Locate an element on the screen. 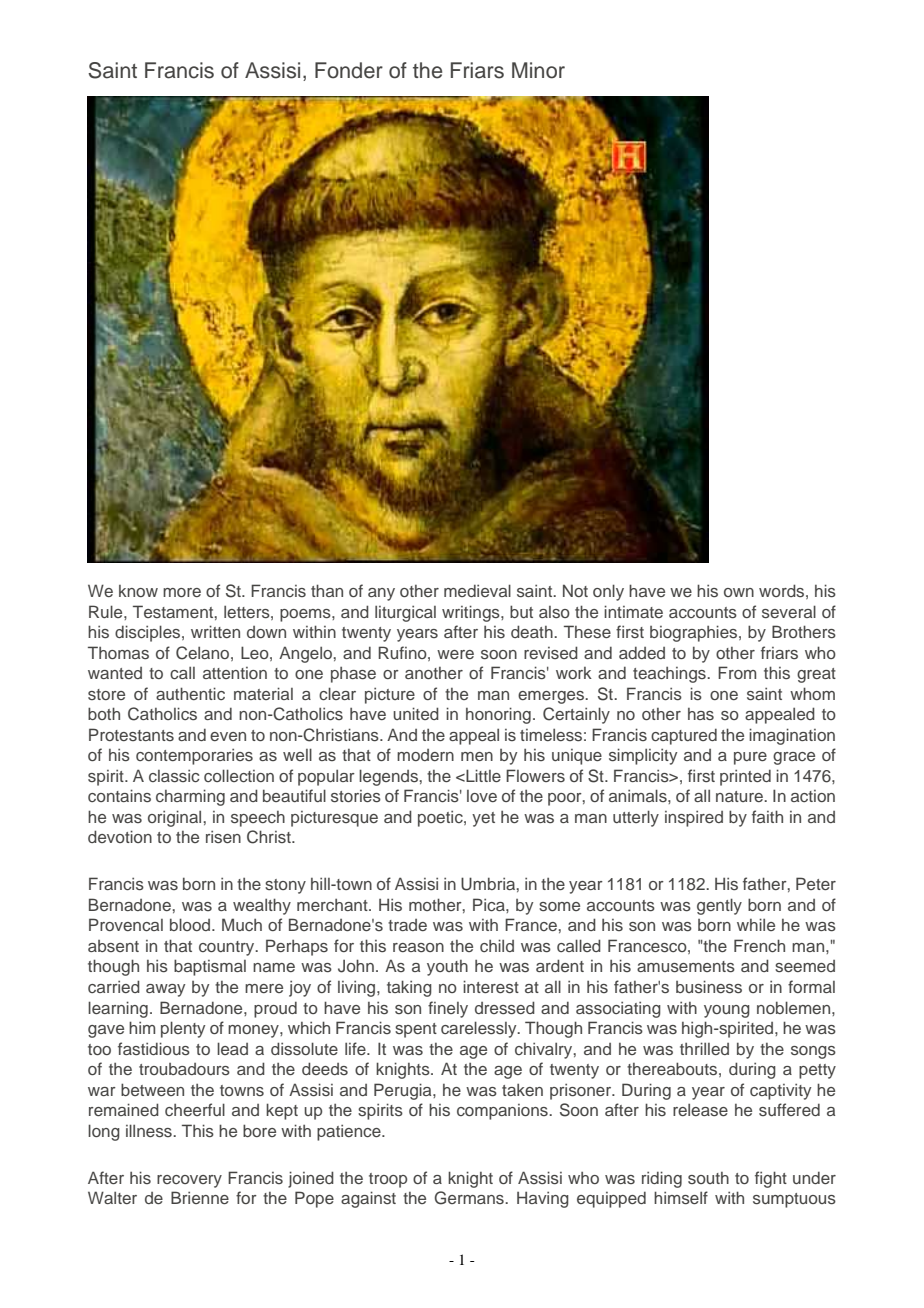 Image resolution: width=924 pixels, height=1308 pixels. written is located at coordinates (215, 631).
